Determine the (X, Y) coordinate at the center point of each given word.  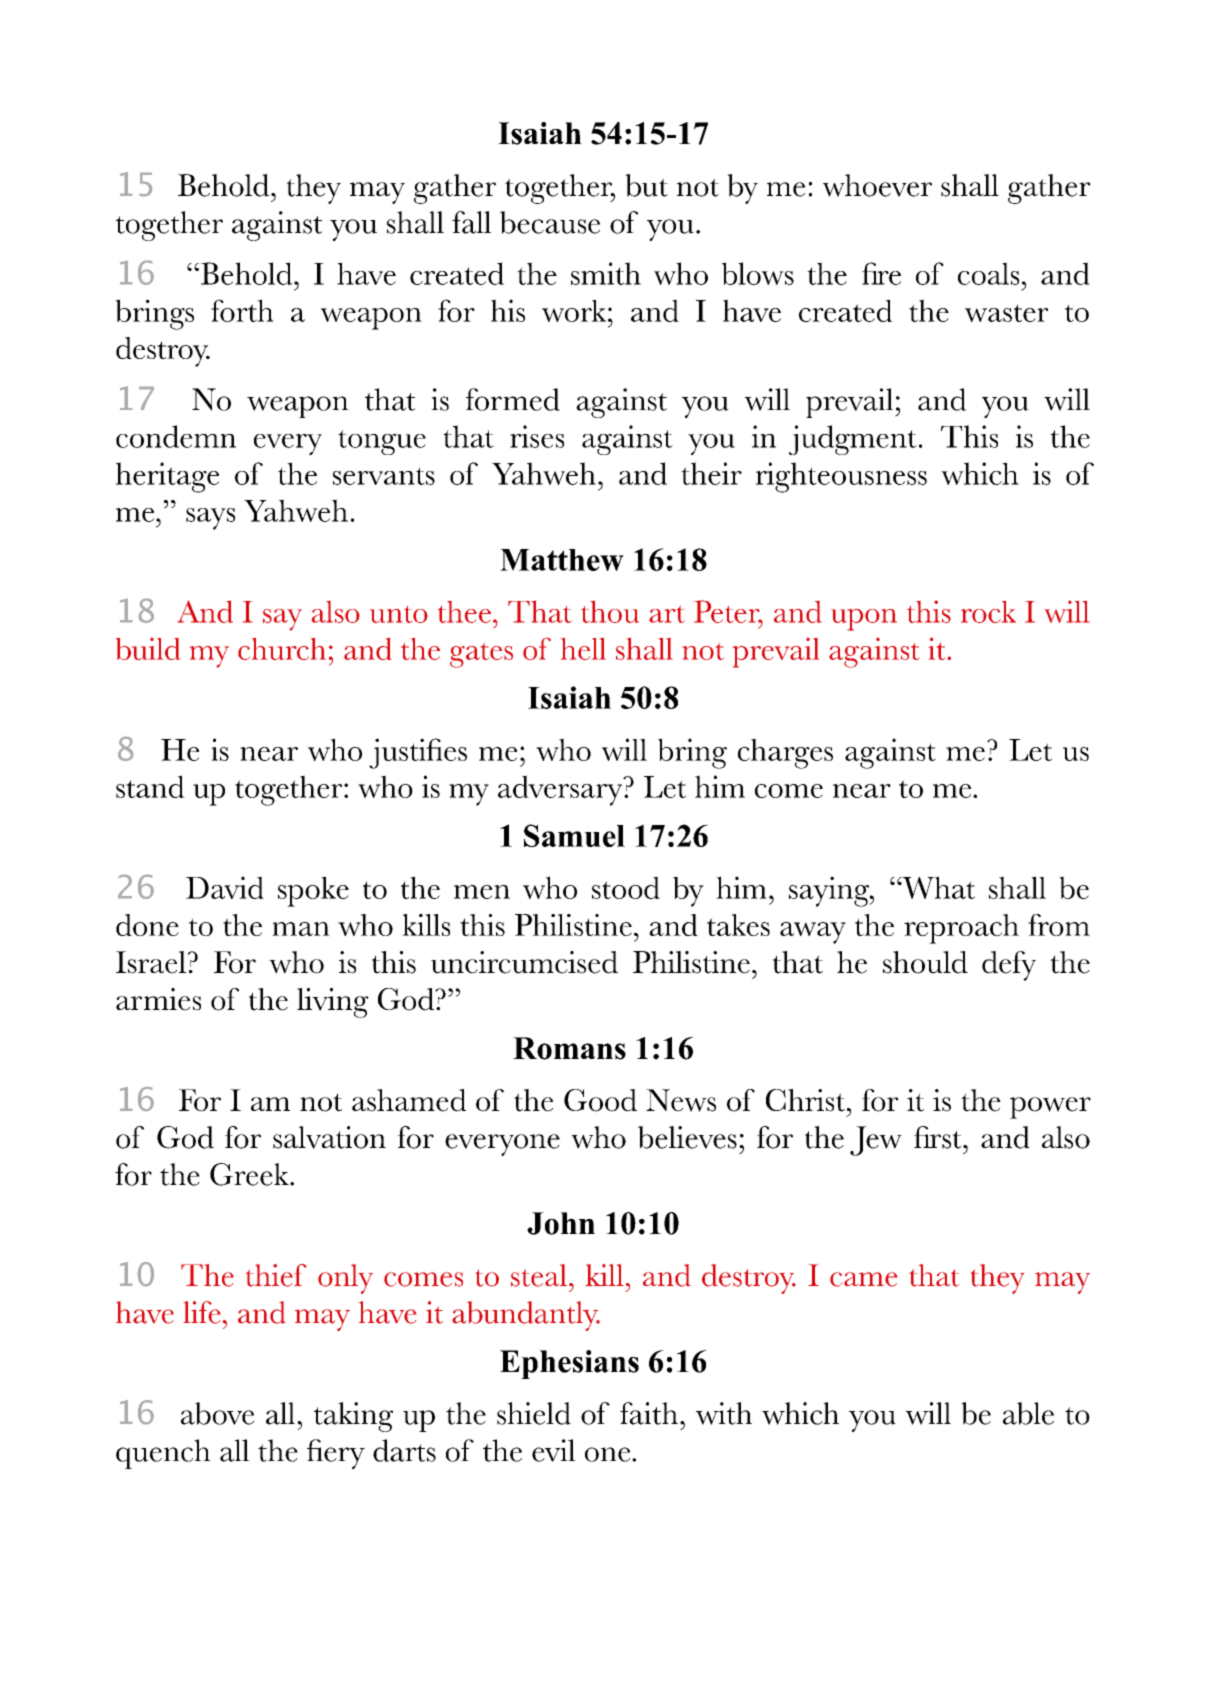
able (1028, 1413)
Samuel (574, 835)
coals (988, 273)
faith (649, 1413)
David (225, 887)
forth (242, 310)
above (217, 1413)
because (550, 222)
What (938, 887)
